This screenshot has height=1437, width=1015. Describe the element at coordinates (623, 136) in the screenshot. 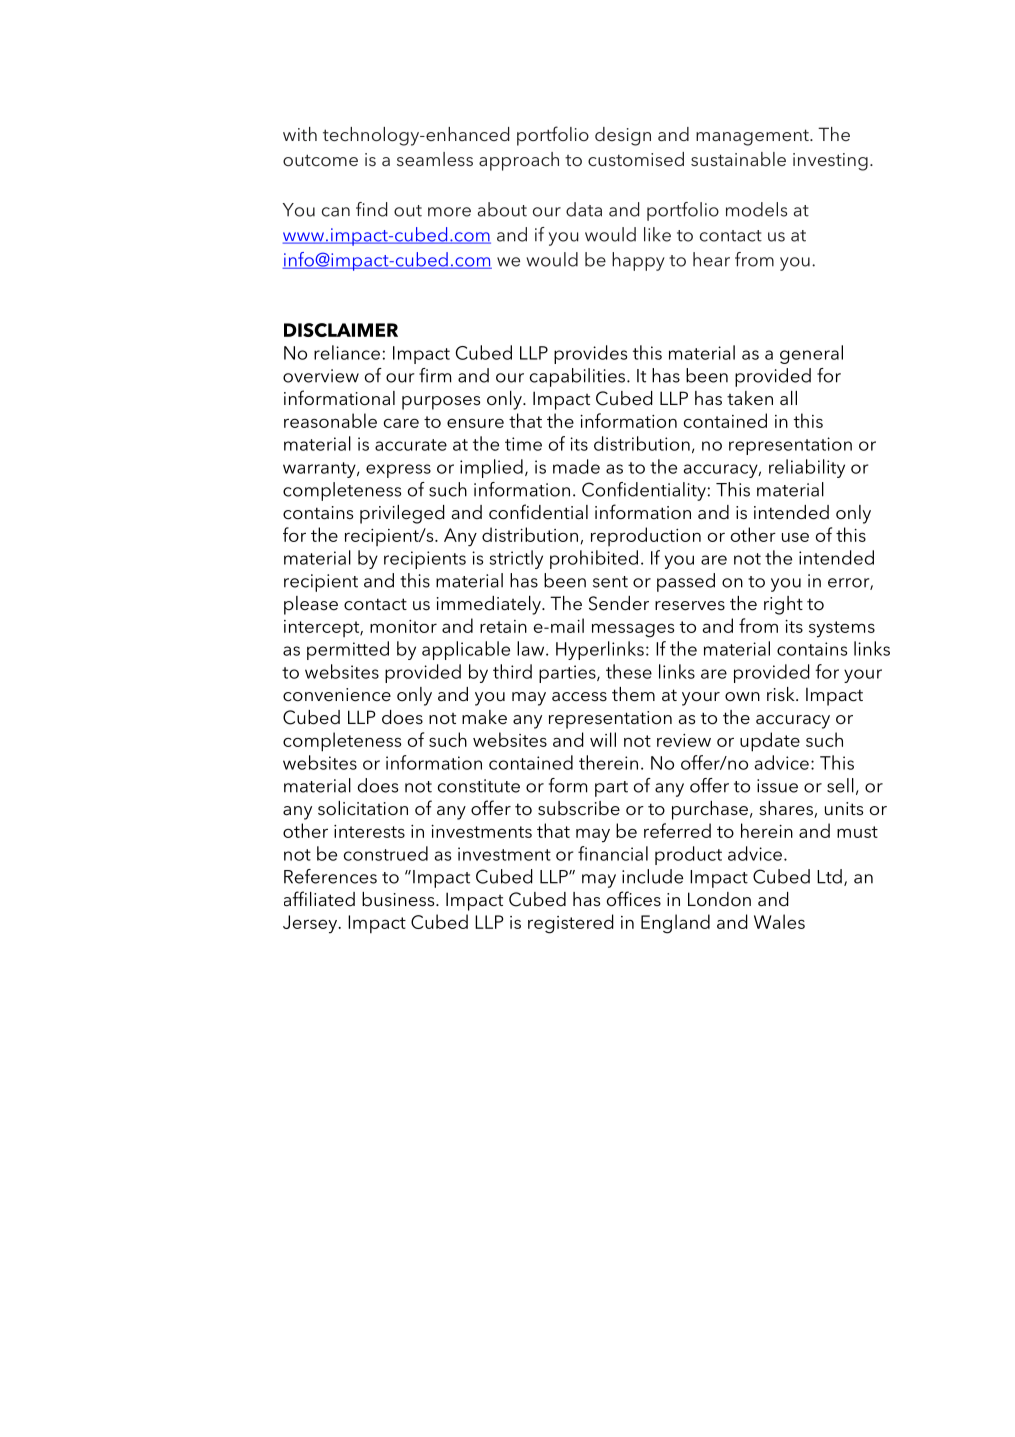

I see `design` at that location.
